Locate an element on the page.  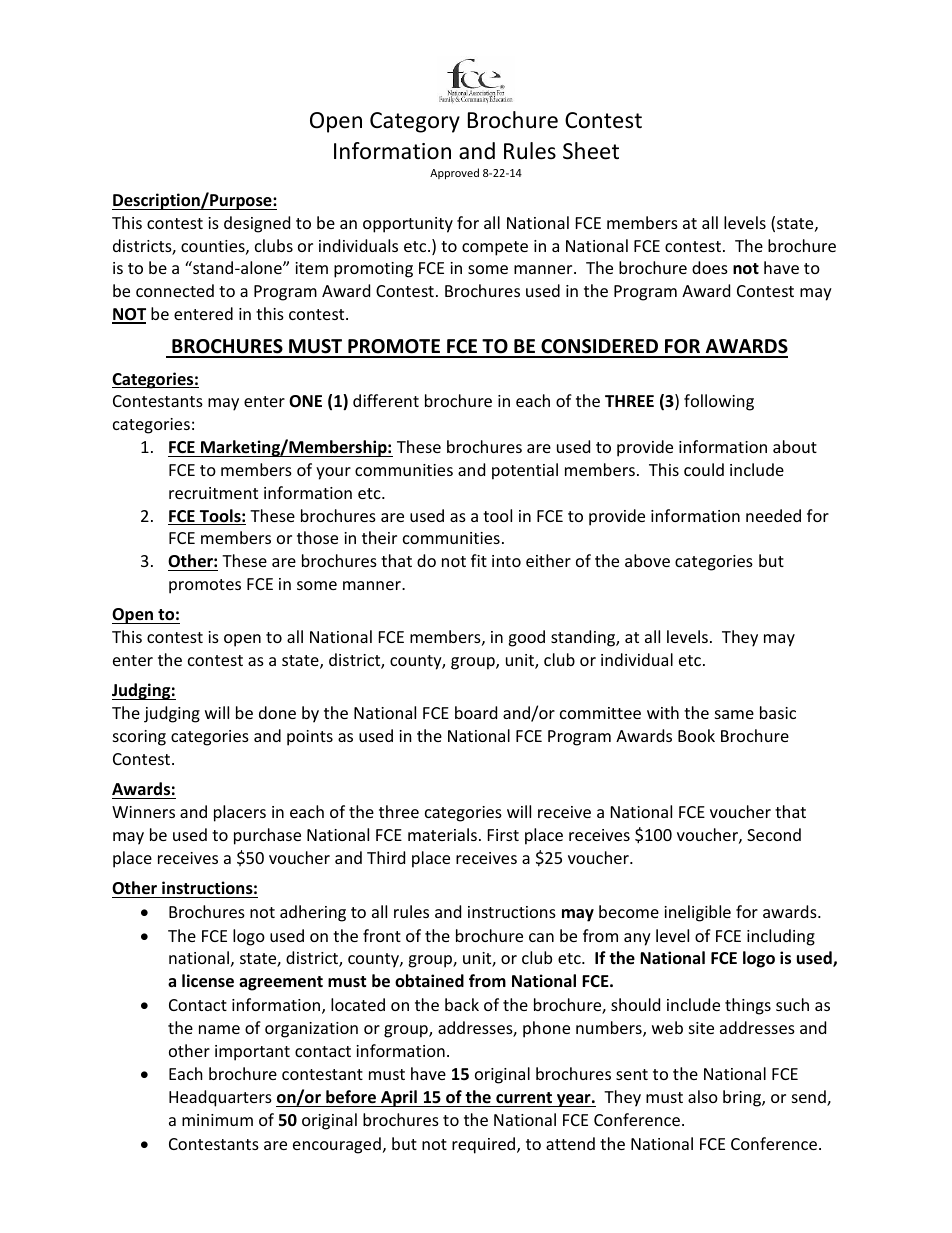
designed is located at coordinates (257, 224).
